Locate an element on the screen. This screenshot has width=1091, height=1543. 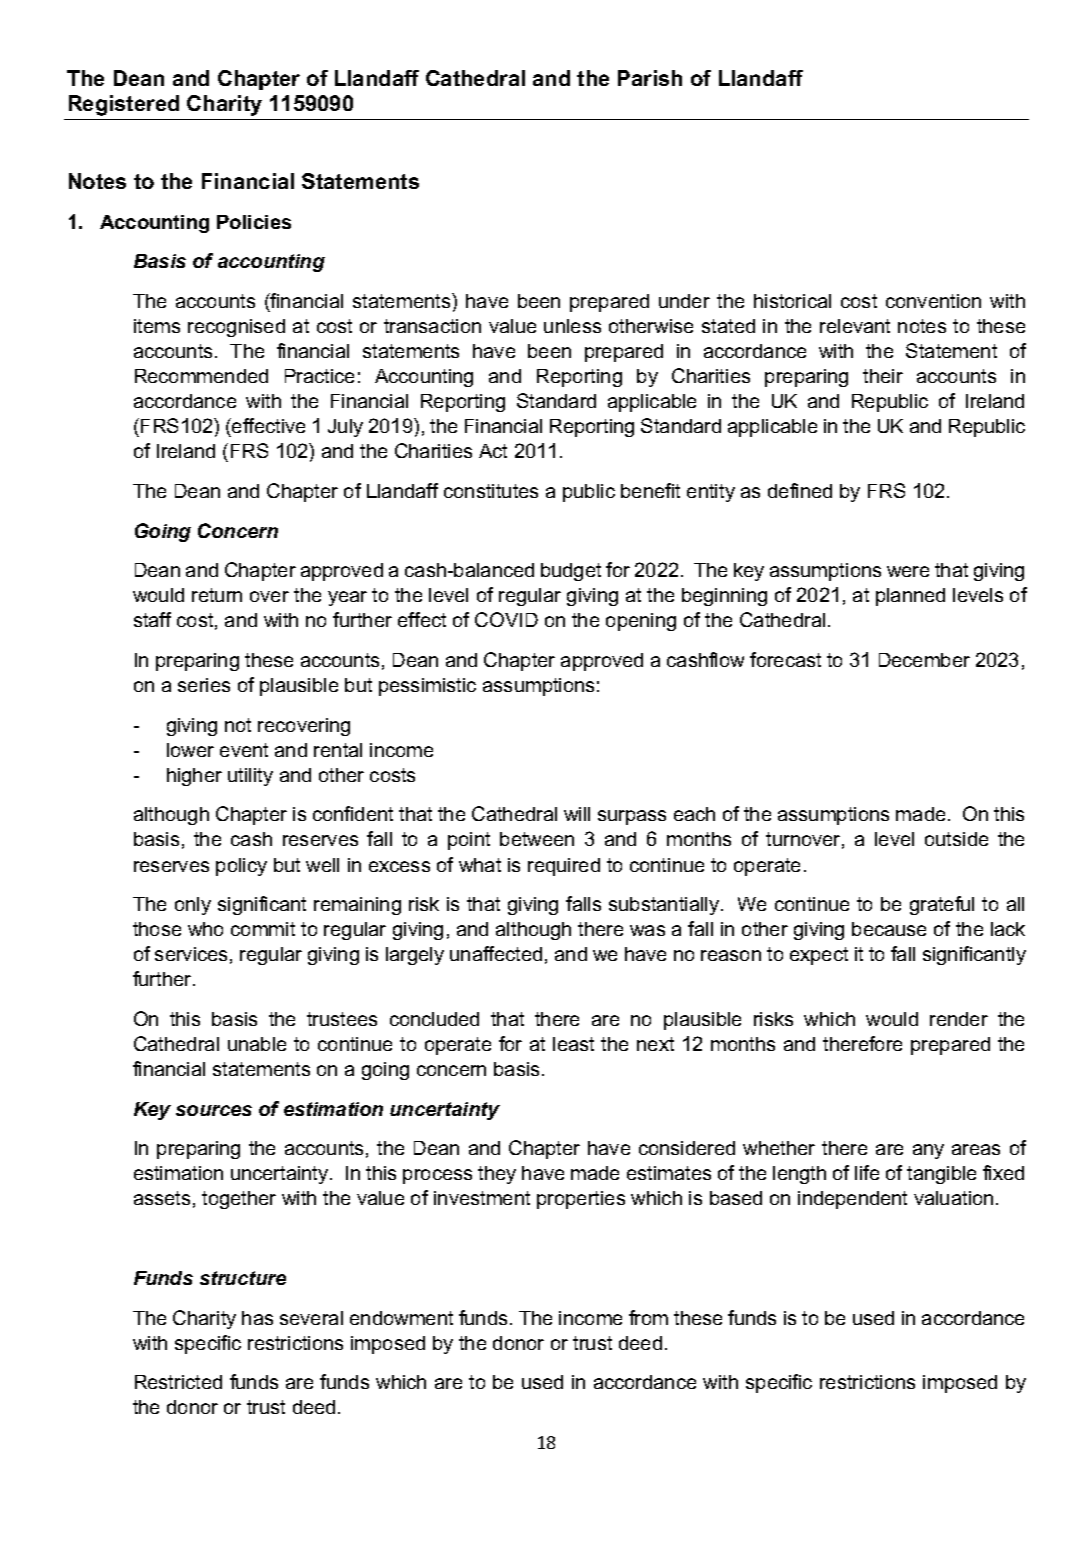
has is located at coordinates (257, 1318).
